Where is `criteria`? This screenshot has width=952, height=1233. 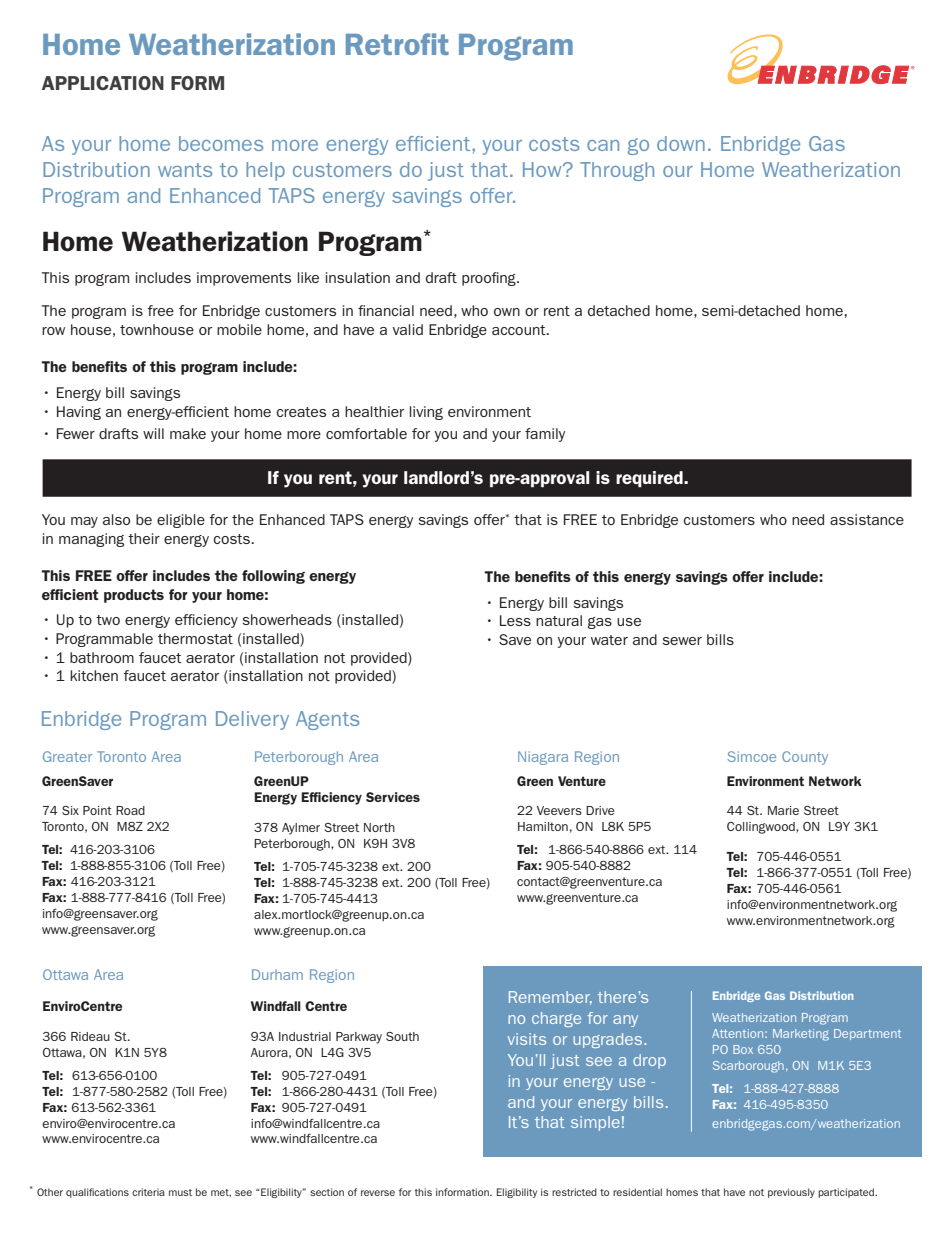 criteria is located at coordinates (148, 1192).
